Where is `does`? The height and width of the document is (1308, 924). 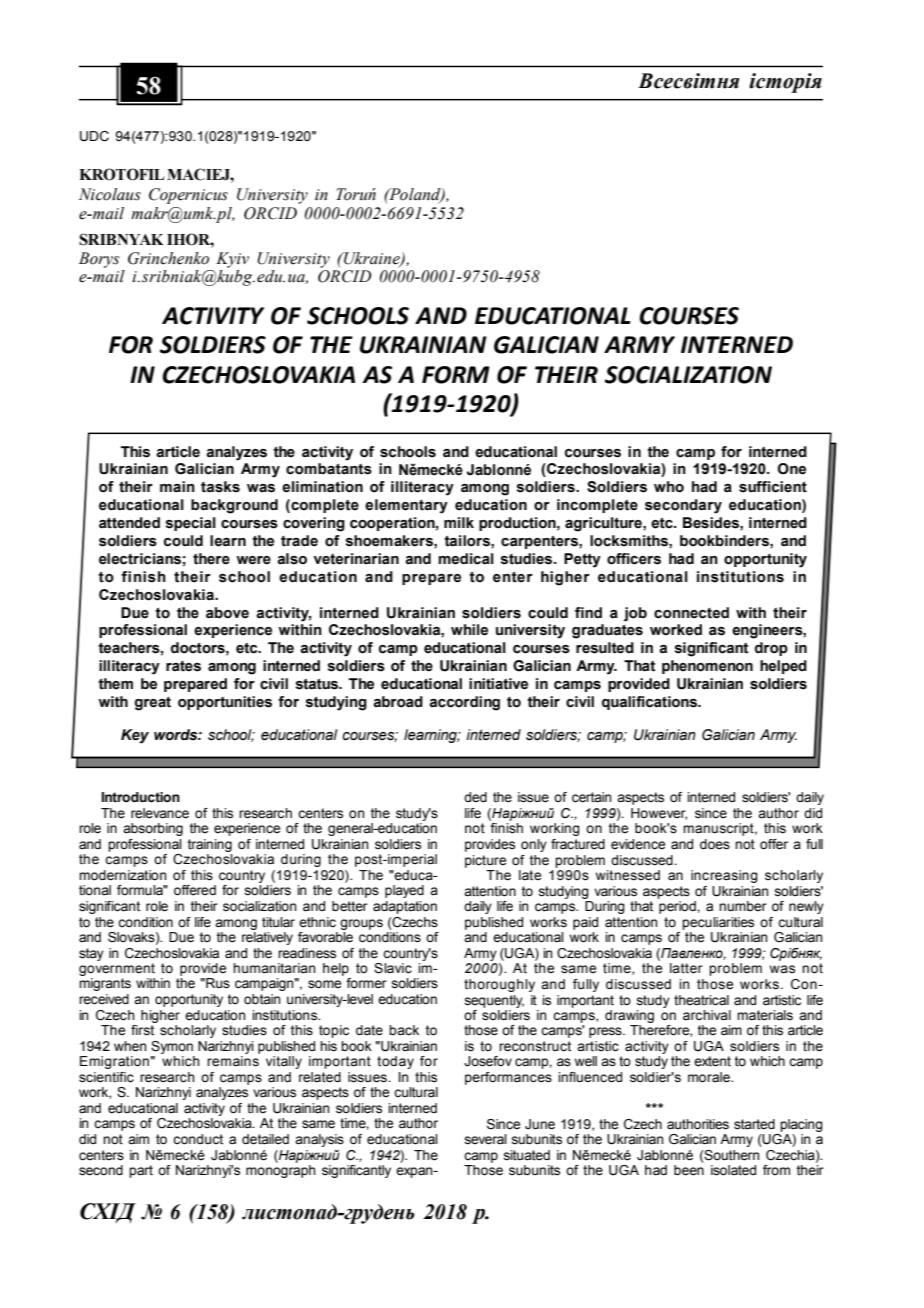
does is located at coordinates (715, 844).
